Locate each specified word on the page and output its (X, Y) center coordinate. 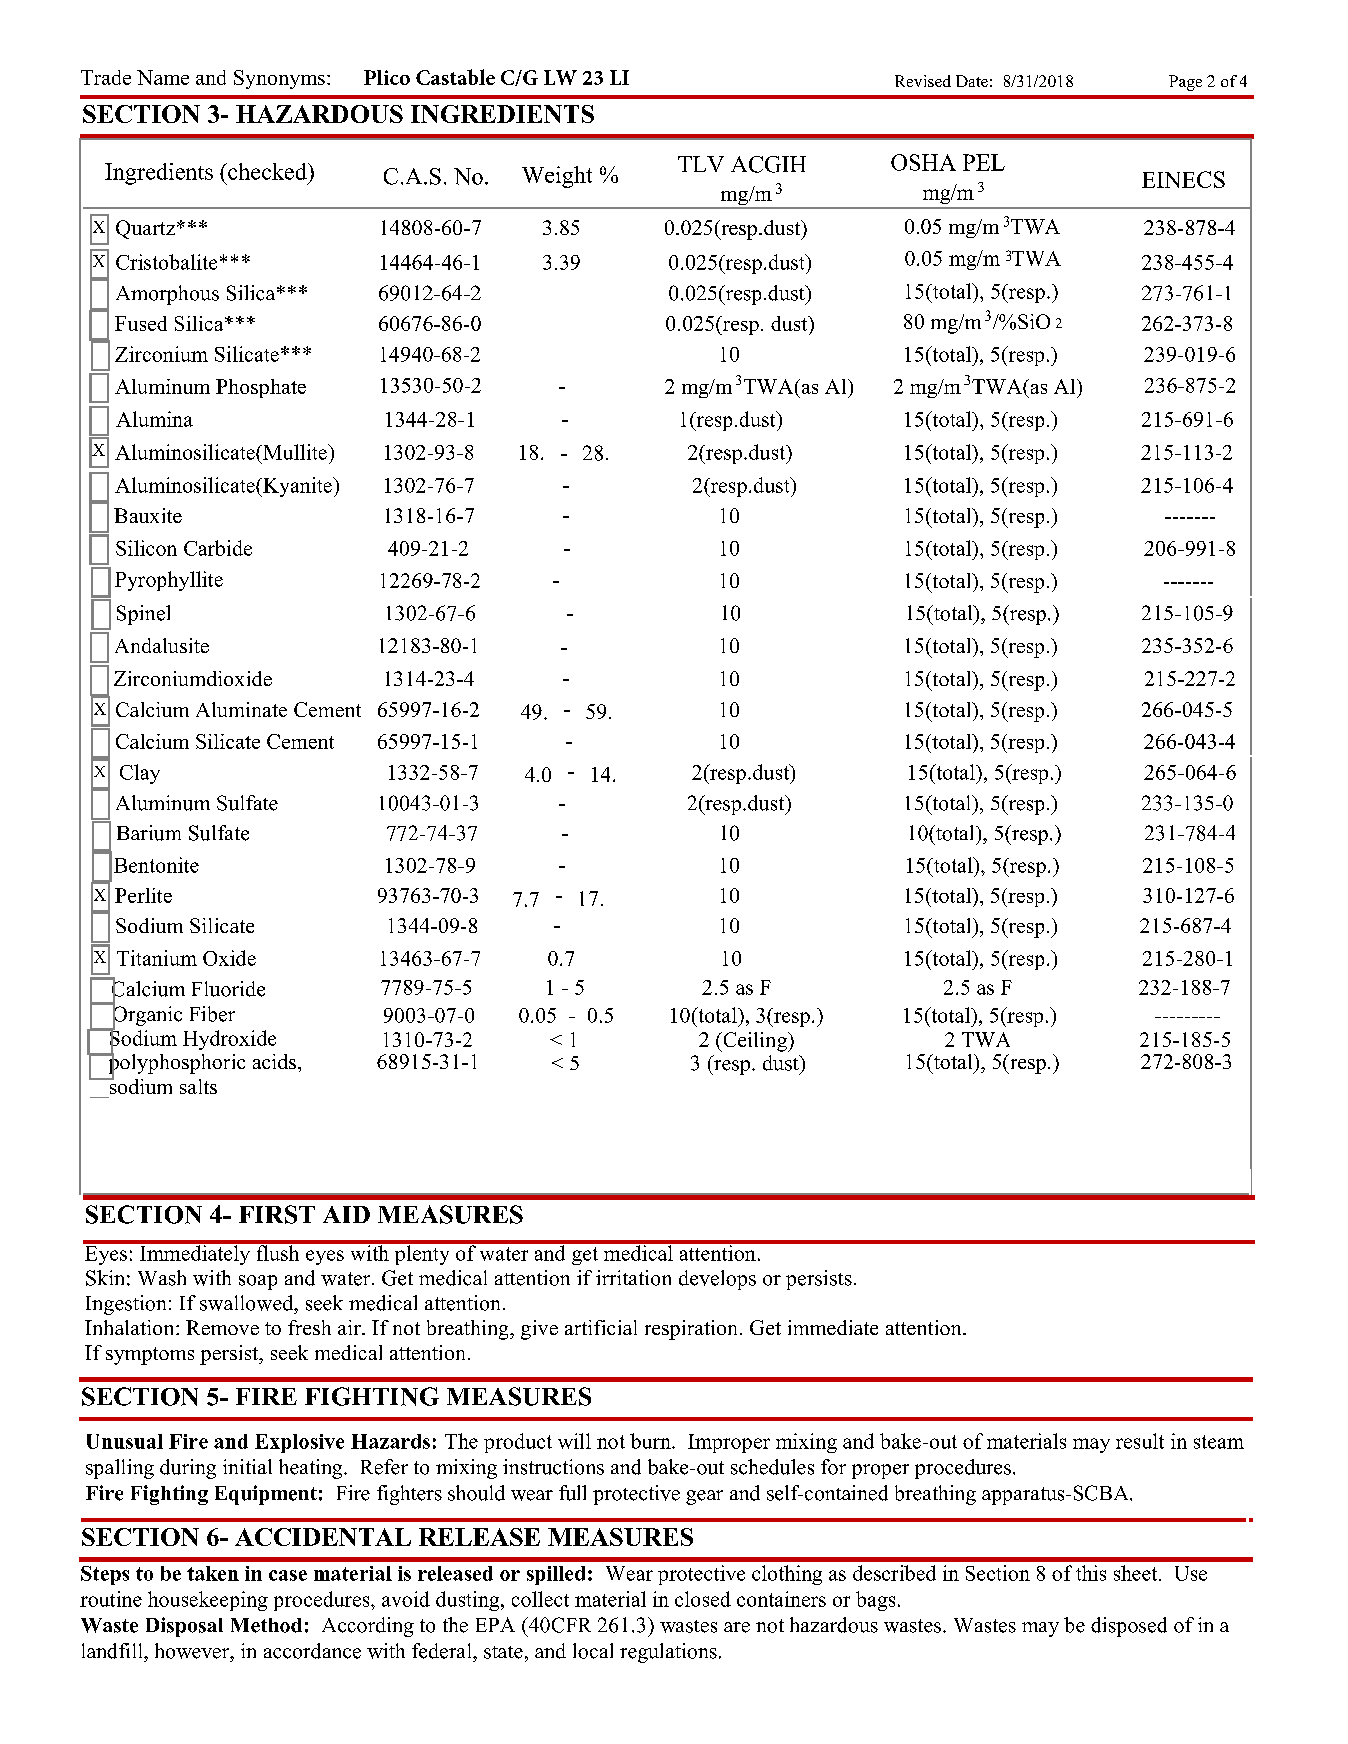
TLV (701, 164)
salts (198, 1086)
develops (717, 1280)
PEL (984, 162)
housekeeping (208, 1601)
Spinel (143, 615)
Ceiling (755, 1042)
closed (703, 1599)
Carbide (218, 548)
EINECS (1183, 179)
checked (267, 171)
